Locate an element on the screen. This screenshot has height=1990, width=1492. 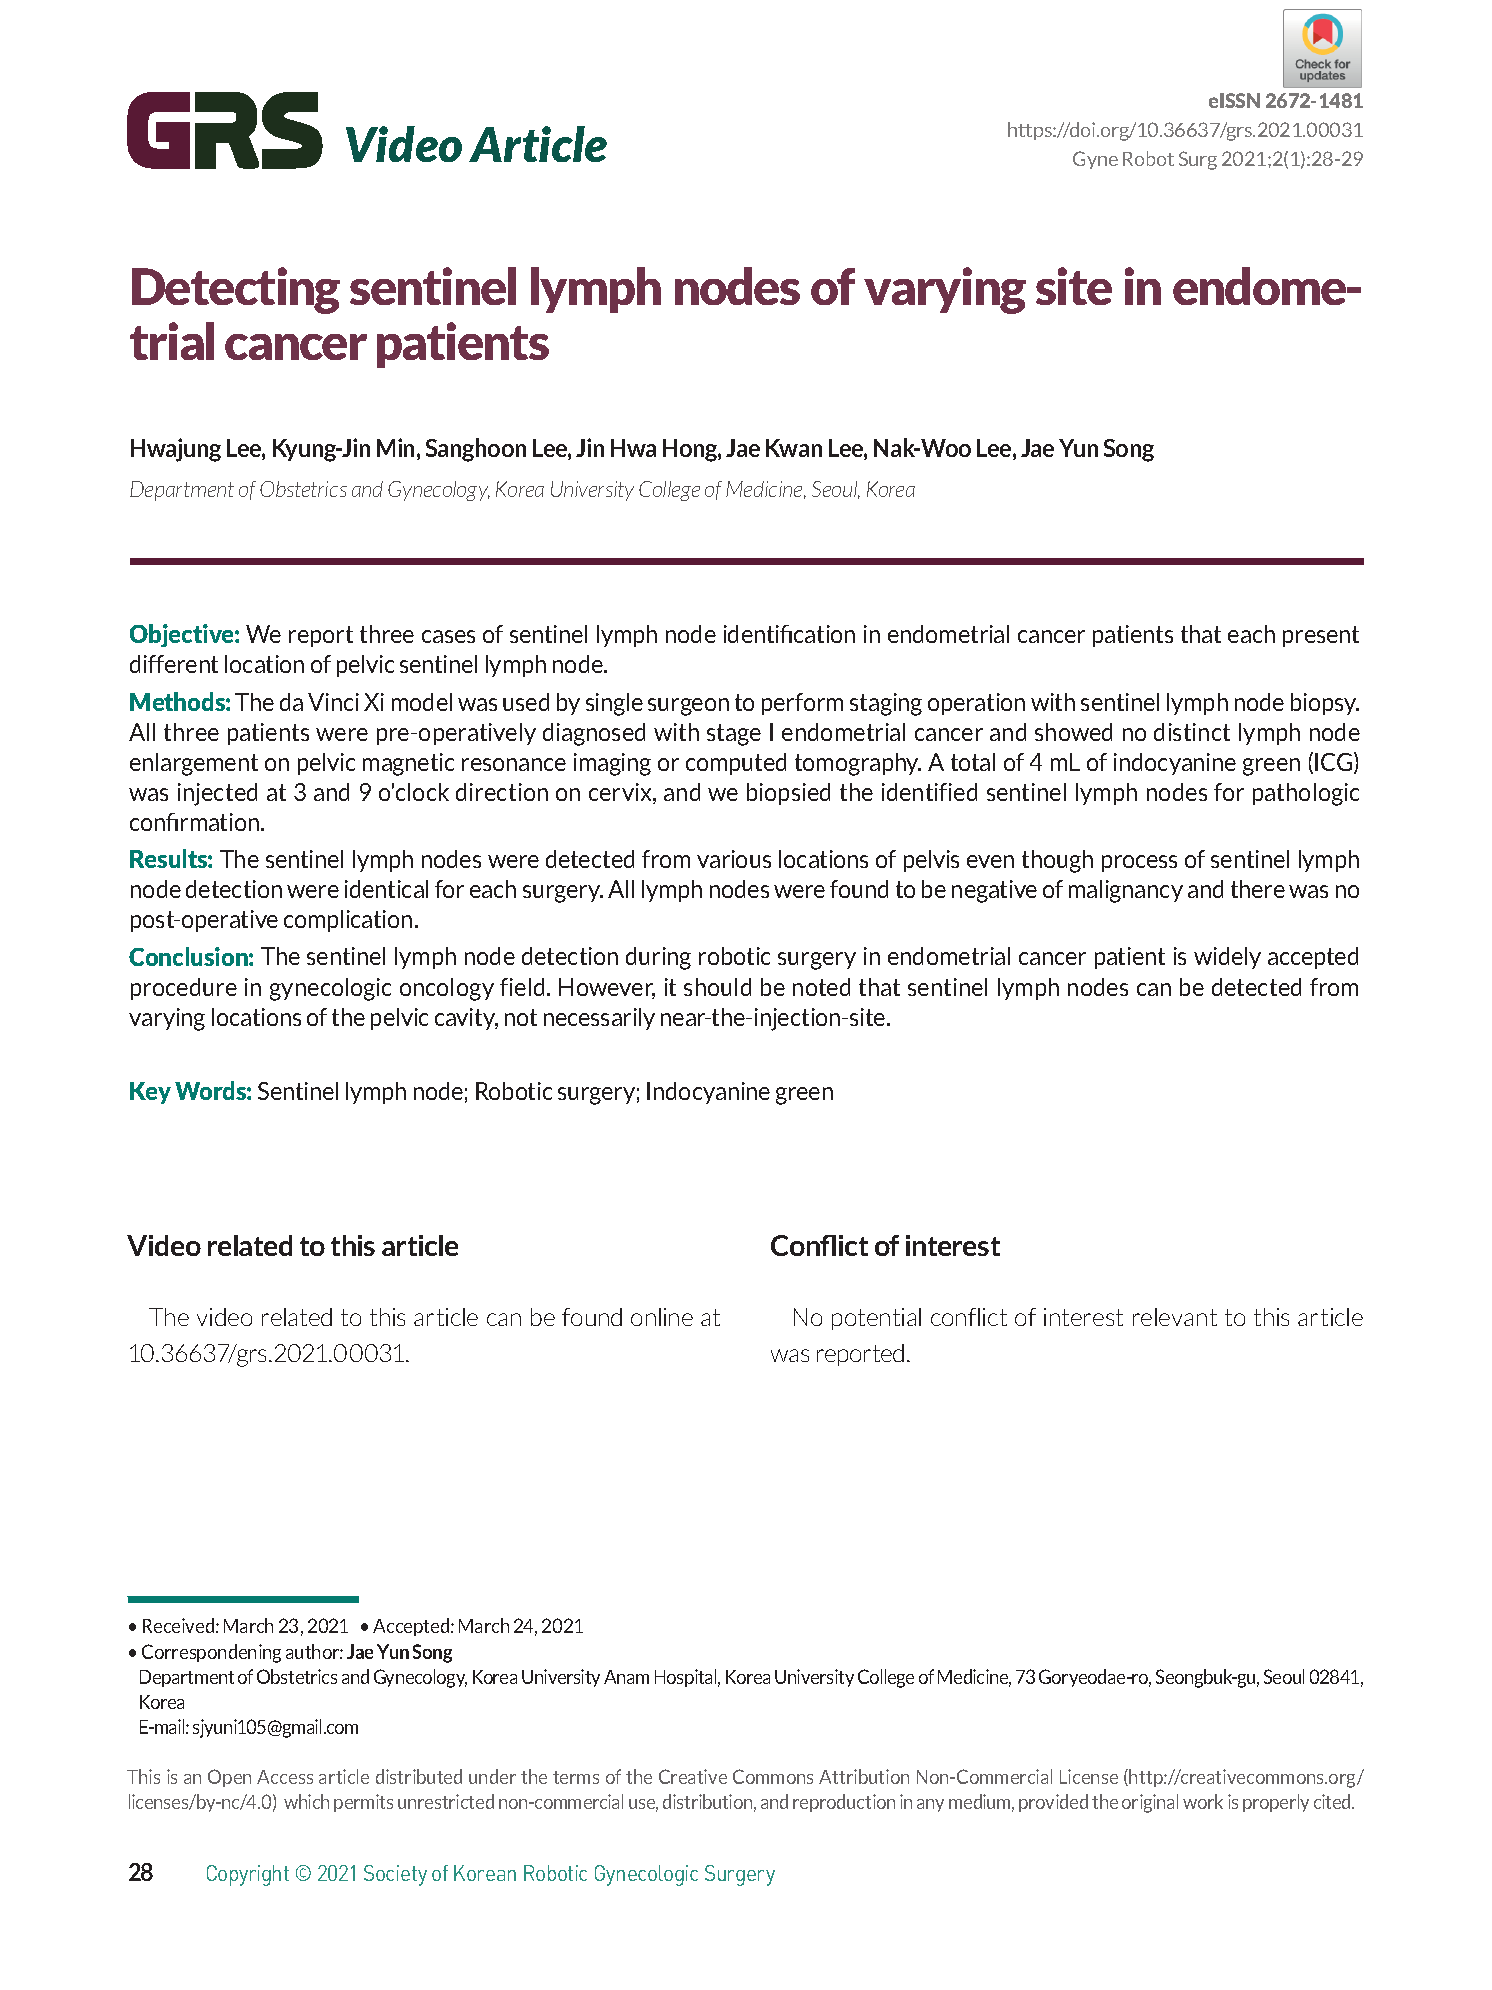
Received is located at coordinates (178, 1625).
